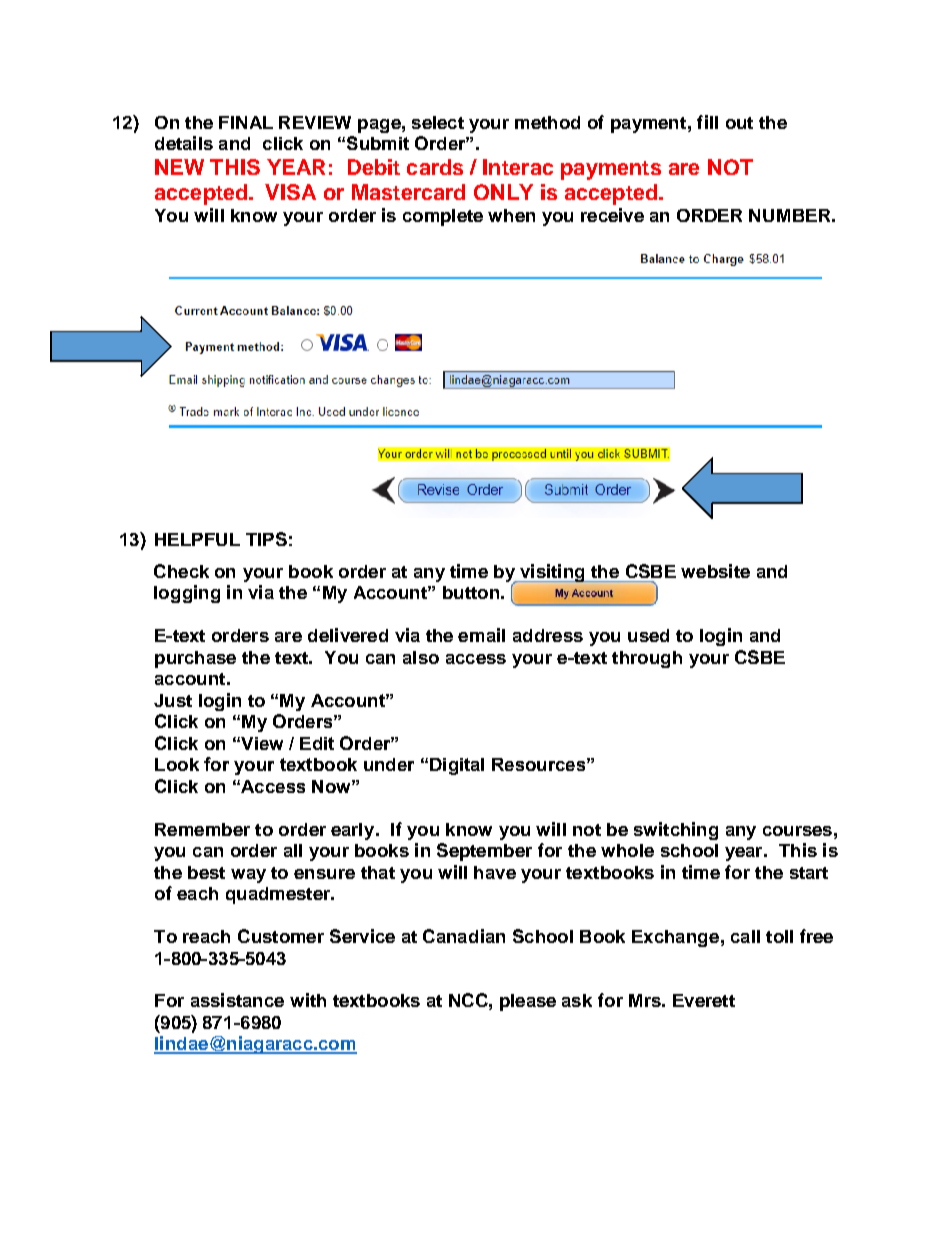 Image resolution: width=952 pixels, height=1233 pixels. Describe the element at coordinates (503, 192) in the document. I see `ONLY` at that location.
